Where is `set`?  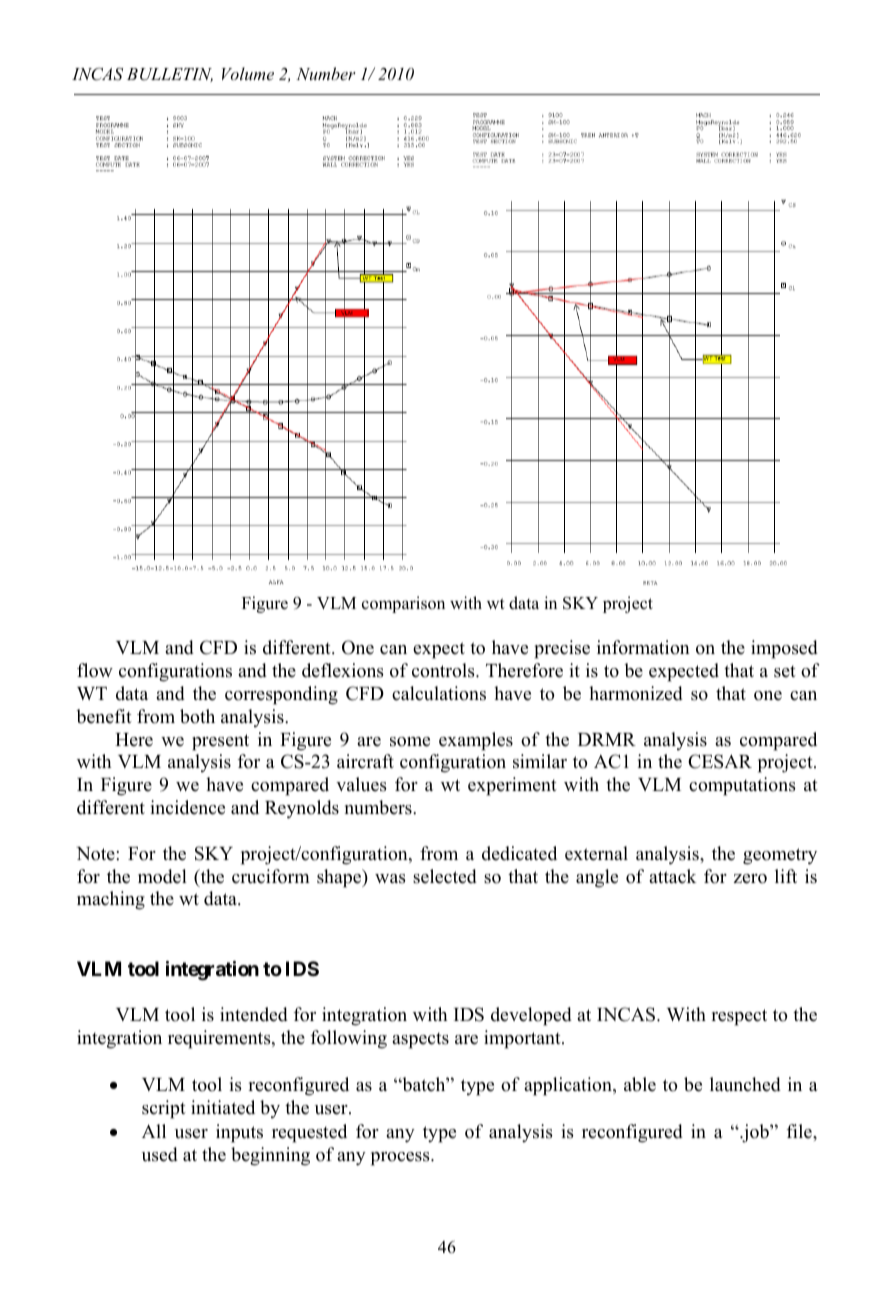 set is located at coordinates (785, 671).
